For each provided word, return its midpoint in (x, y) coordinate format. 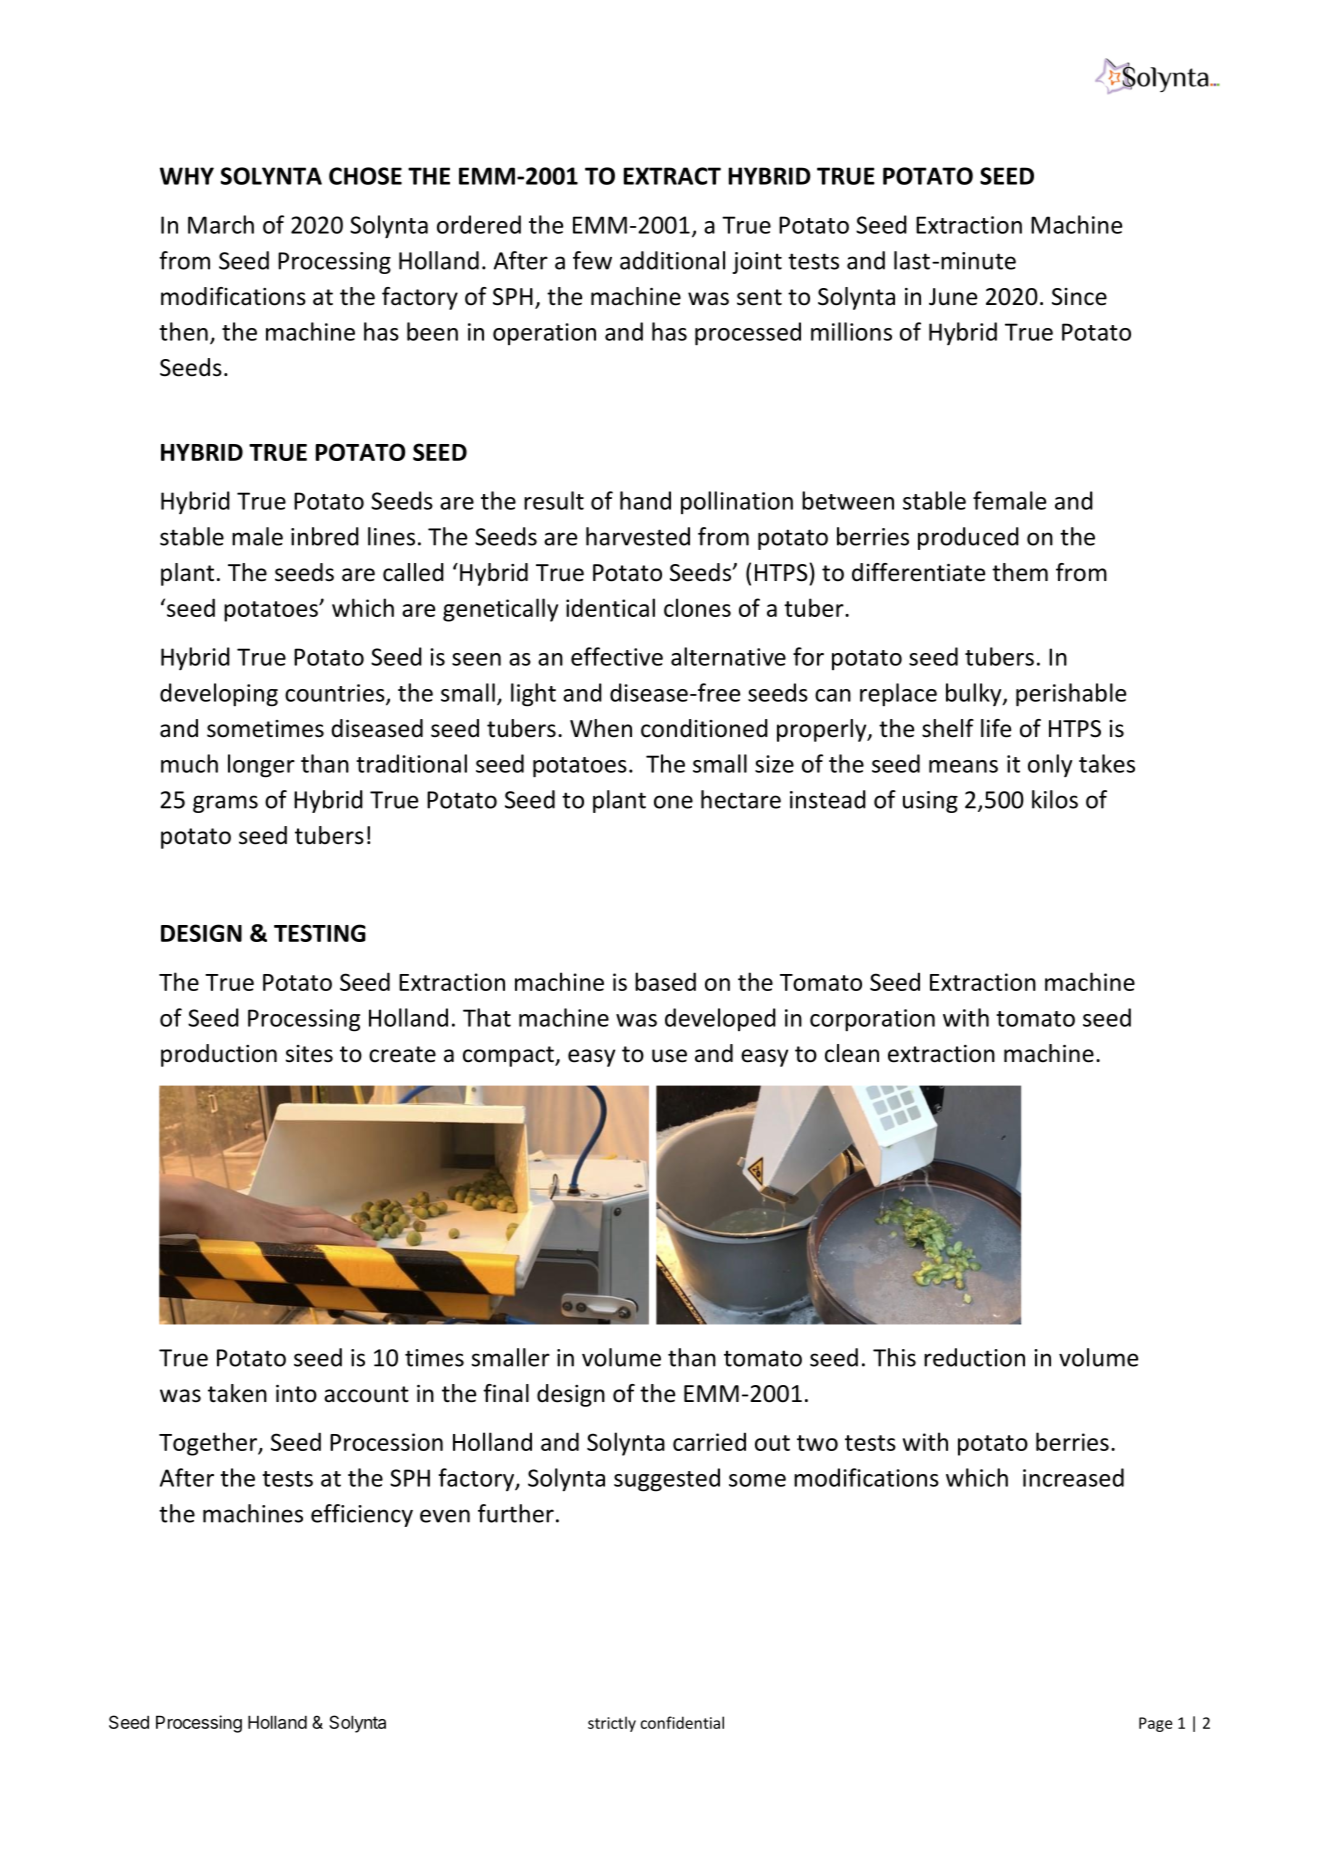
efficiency (362, 1515)
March (221, 224)
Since (1079, 297)
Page (1155, 1724)
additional (672, 260)
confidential (682, 1722)
